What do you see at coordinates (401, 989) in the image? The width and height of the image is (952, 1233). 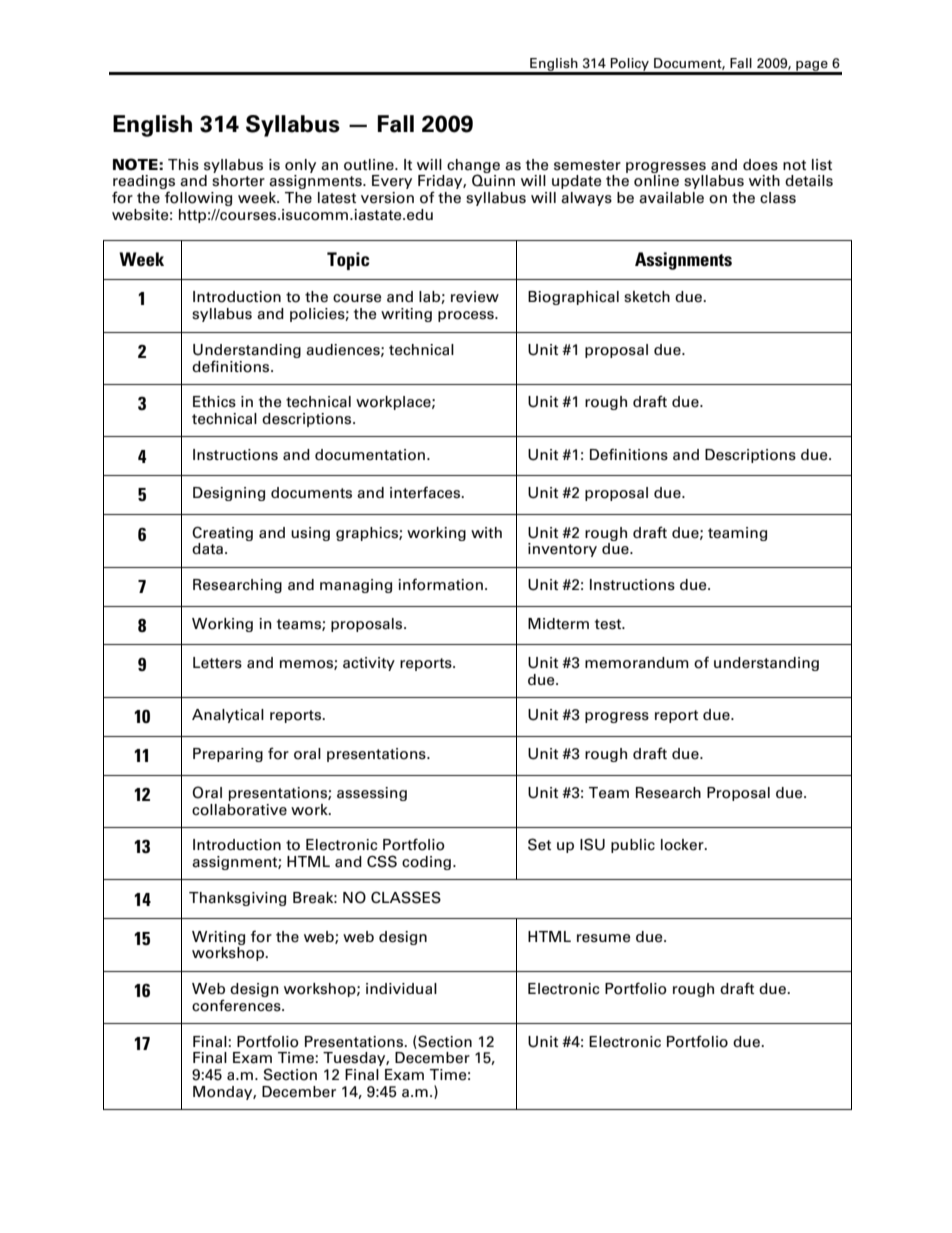 I see `individual` at bounding box center [401, 989].
